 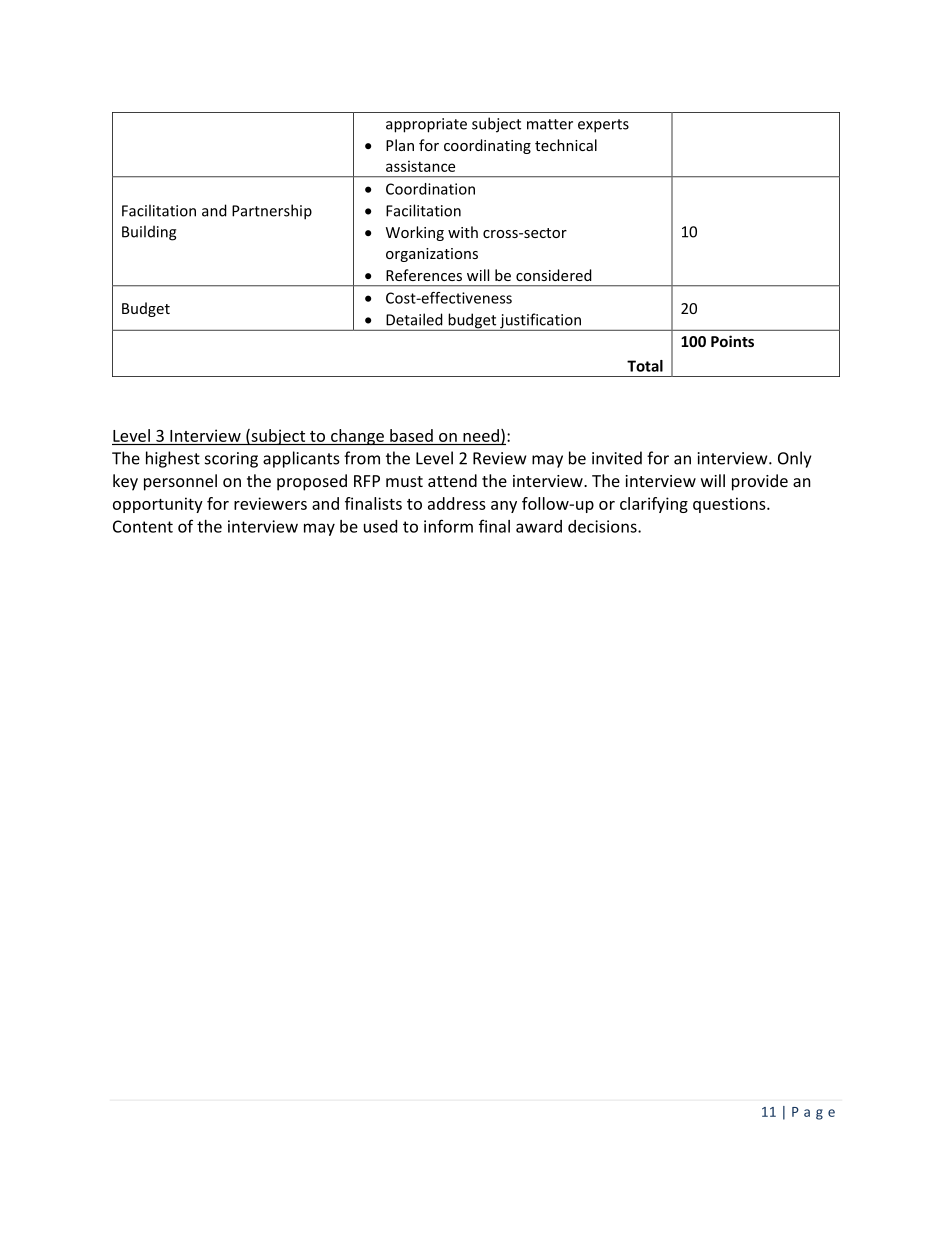 What do you see at coordinates (414, 319) in the screenshot?
I see `Detailed` at bounding box center [414, 319].
